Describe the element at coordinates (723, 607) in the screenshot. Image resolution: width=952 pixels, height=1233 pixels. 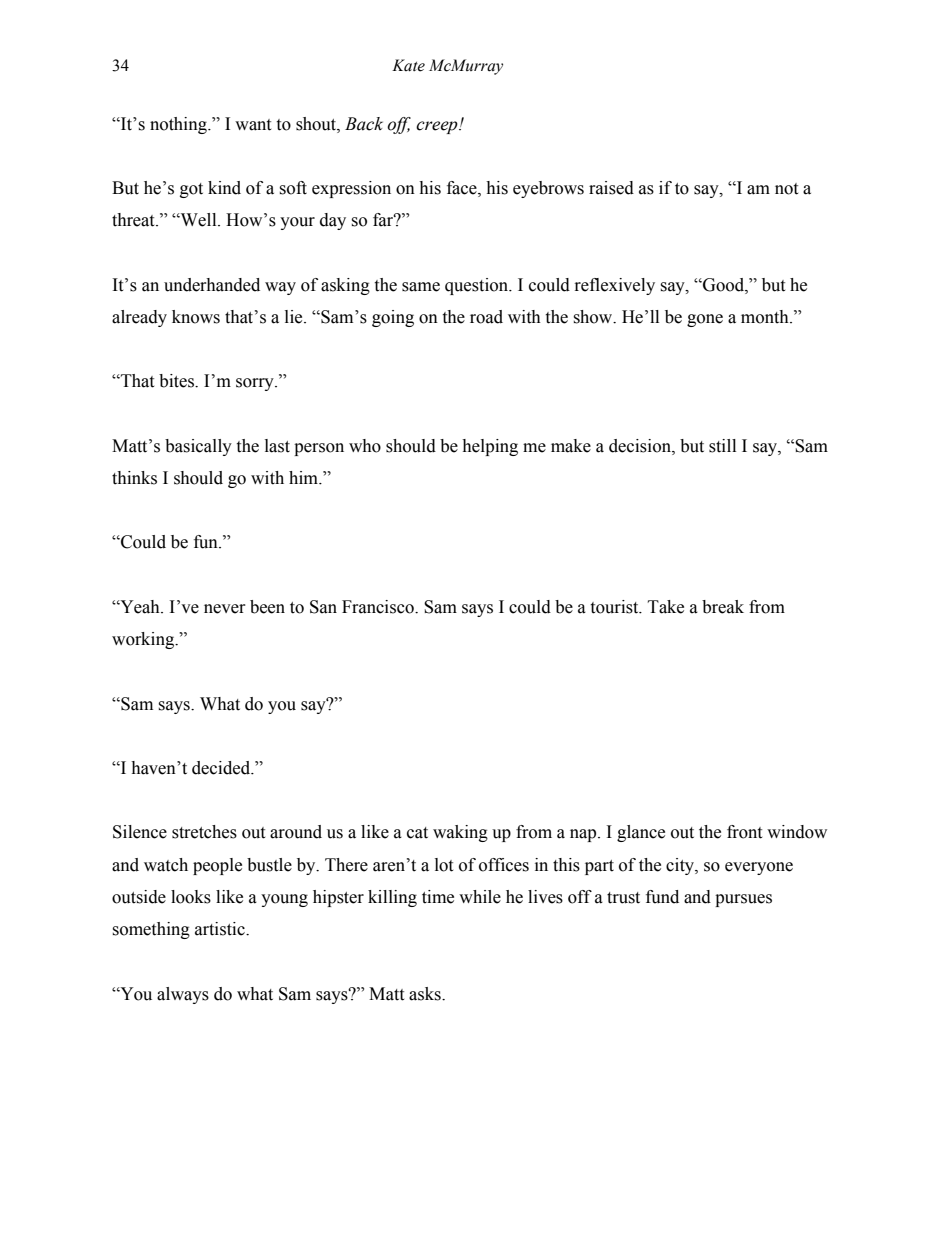
I see `break` at that location.
